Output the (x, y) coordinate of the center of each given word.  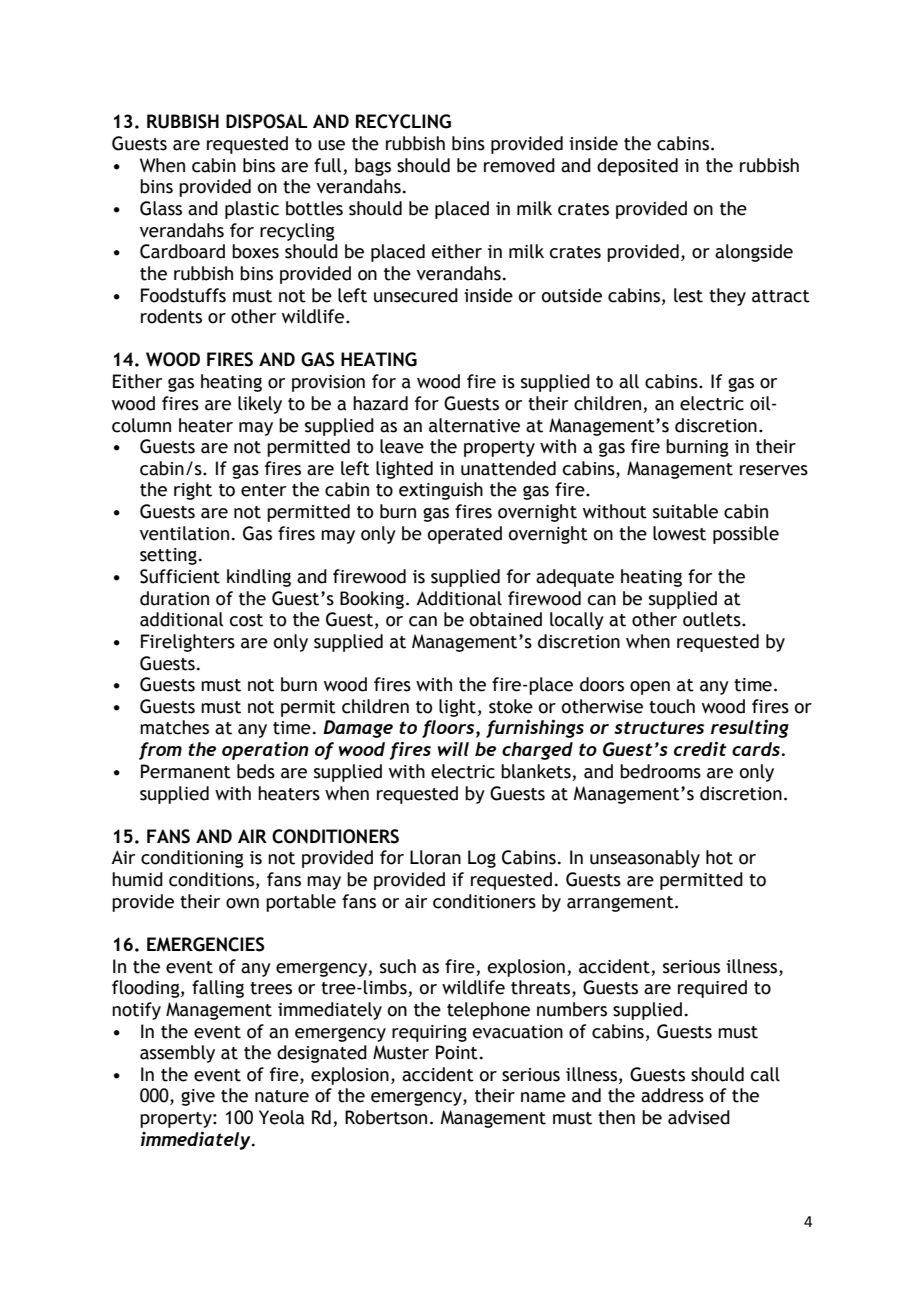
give (198, 1097)
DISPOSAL (267, 121)
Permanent (186, 771)
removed (519, 165)
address (672, 1095)
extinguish (441, 491)
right (193, 491)
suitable (685, 511)
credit (700, 748)
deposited (637, 167)
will (453, 748)
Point (457, 1052)
